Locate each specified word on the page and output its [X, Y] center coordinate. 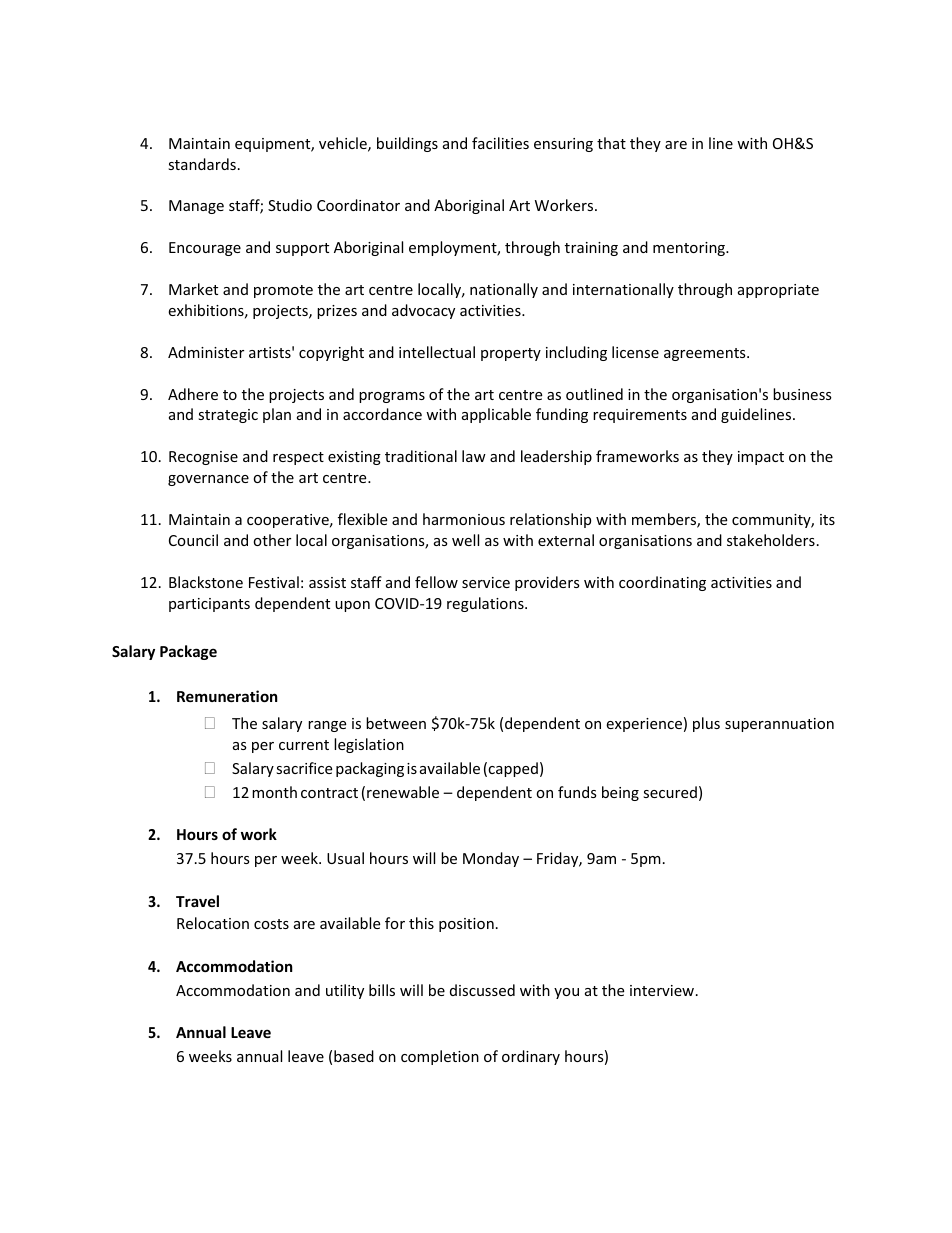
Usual [345, 858]
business [802, 394]
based [354, 1056]
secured [670, 792]
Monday [491, 859]
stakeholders [771, 540]
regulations [486, 604]
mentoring [690, 249]
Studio [290, 205]
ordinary [531, 1057]
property [511, 354]
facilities [500, 143]
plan [277, 415]
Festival [274, 582]
